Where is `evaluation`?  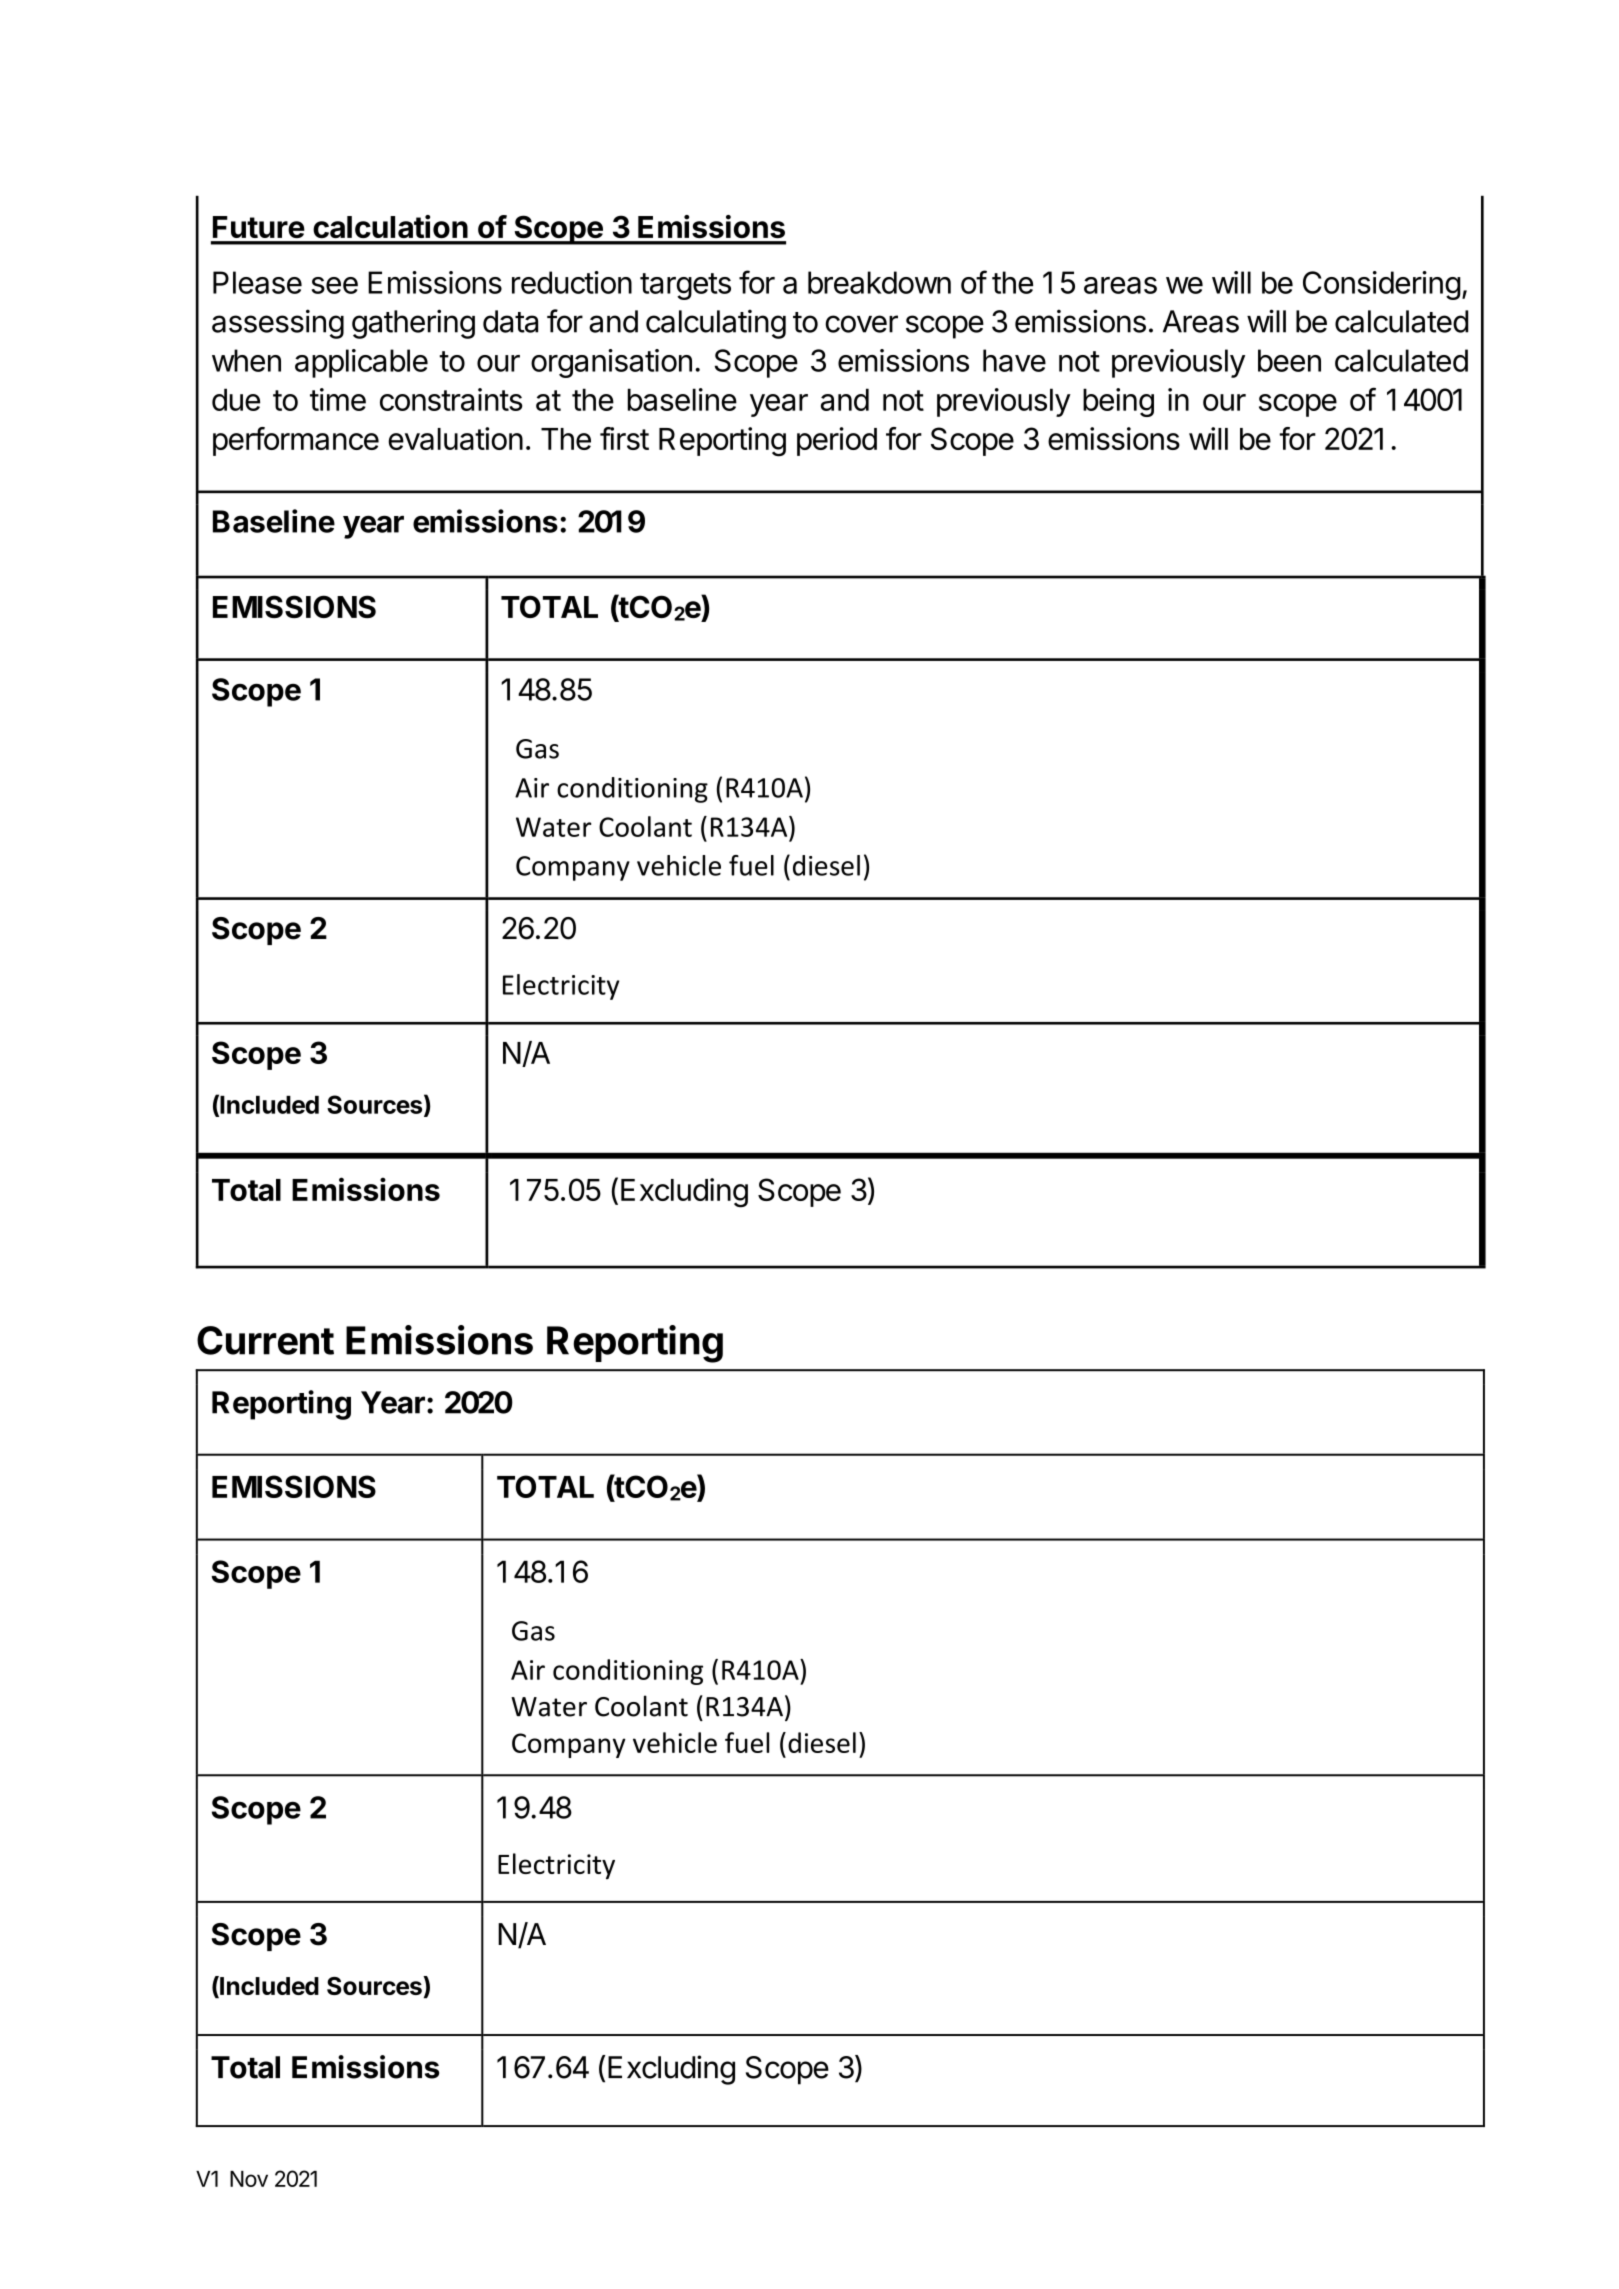
evaluation is located at coordinates (455, 438).
